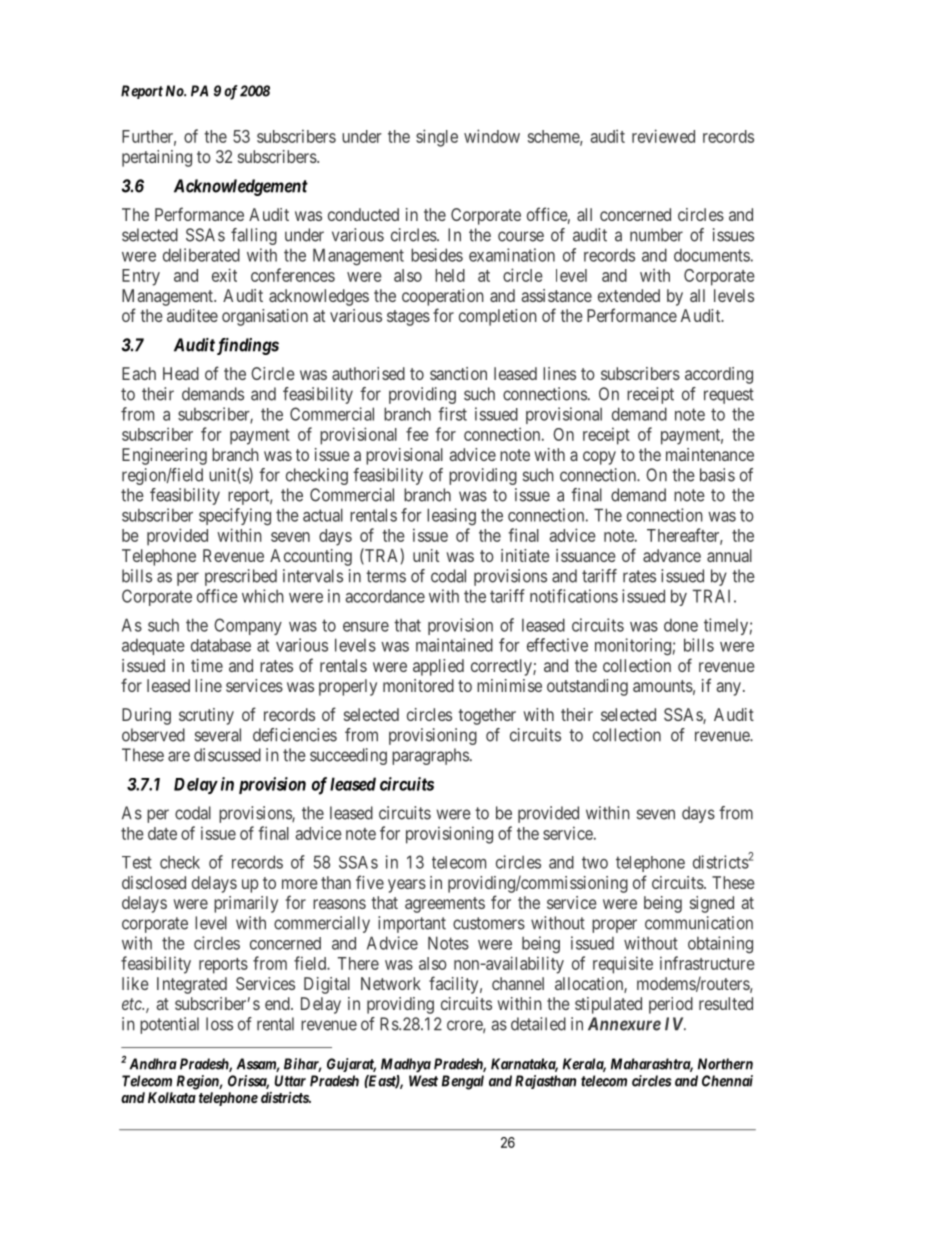 This screenshot has width=952, height=1233. I want to click on single, so click(437, 138).
